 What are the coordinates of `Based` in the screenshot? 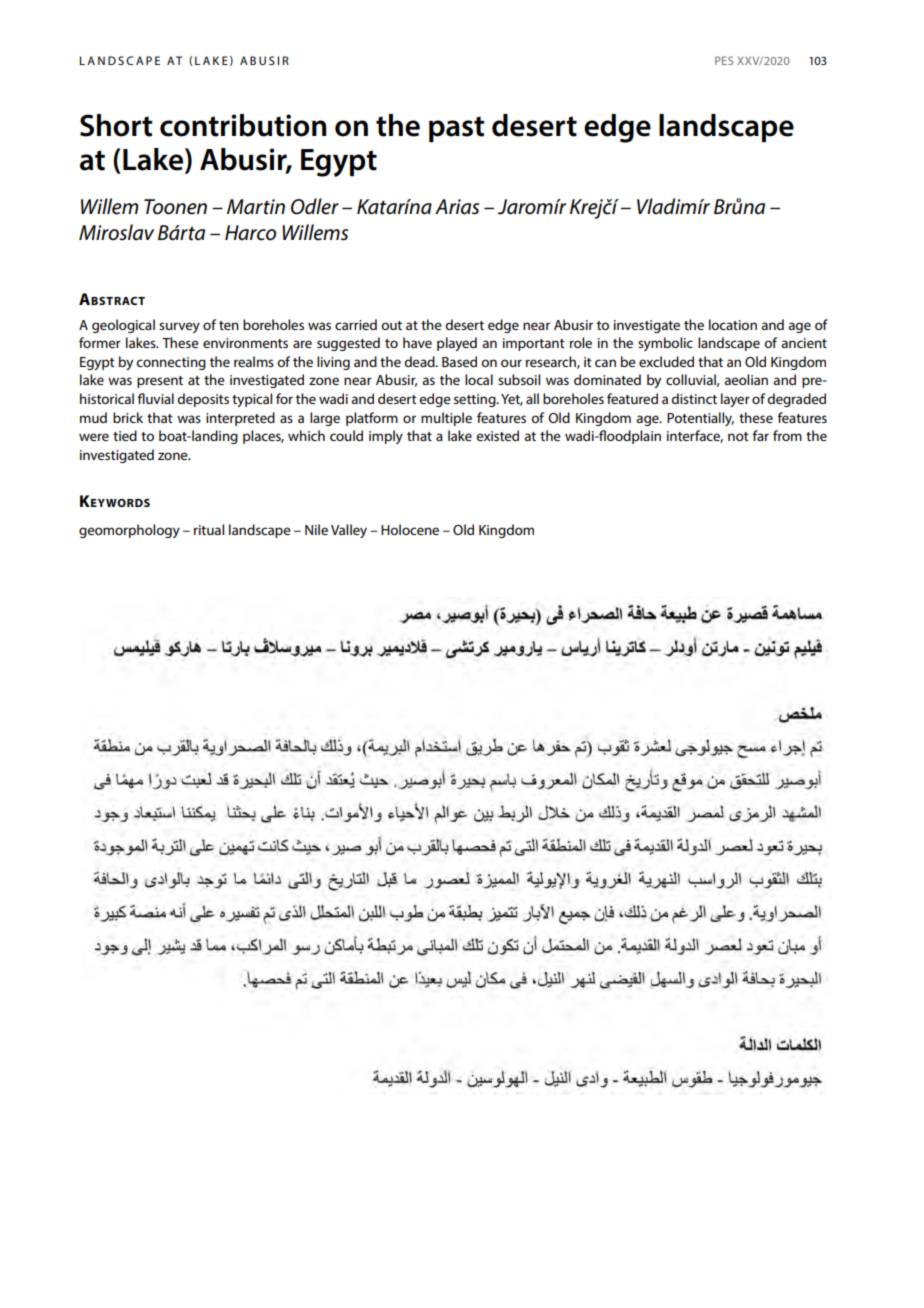 It's located at (459, 361).
